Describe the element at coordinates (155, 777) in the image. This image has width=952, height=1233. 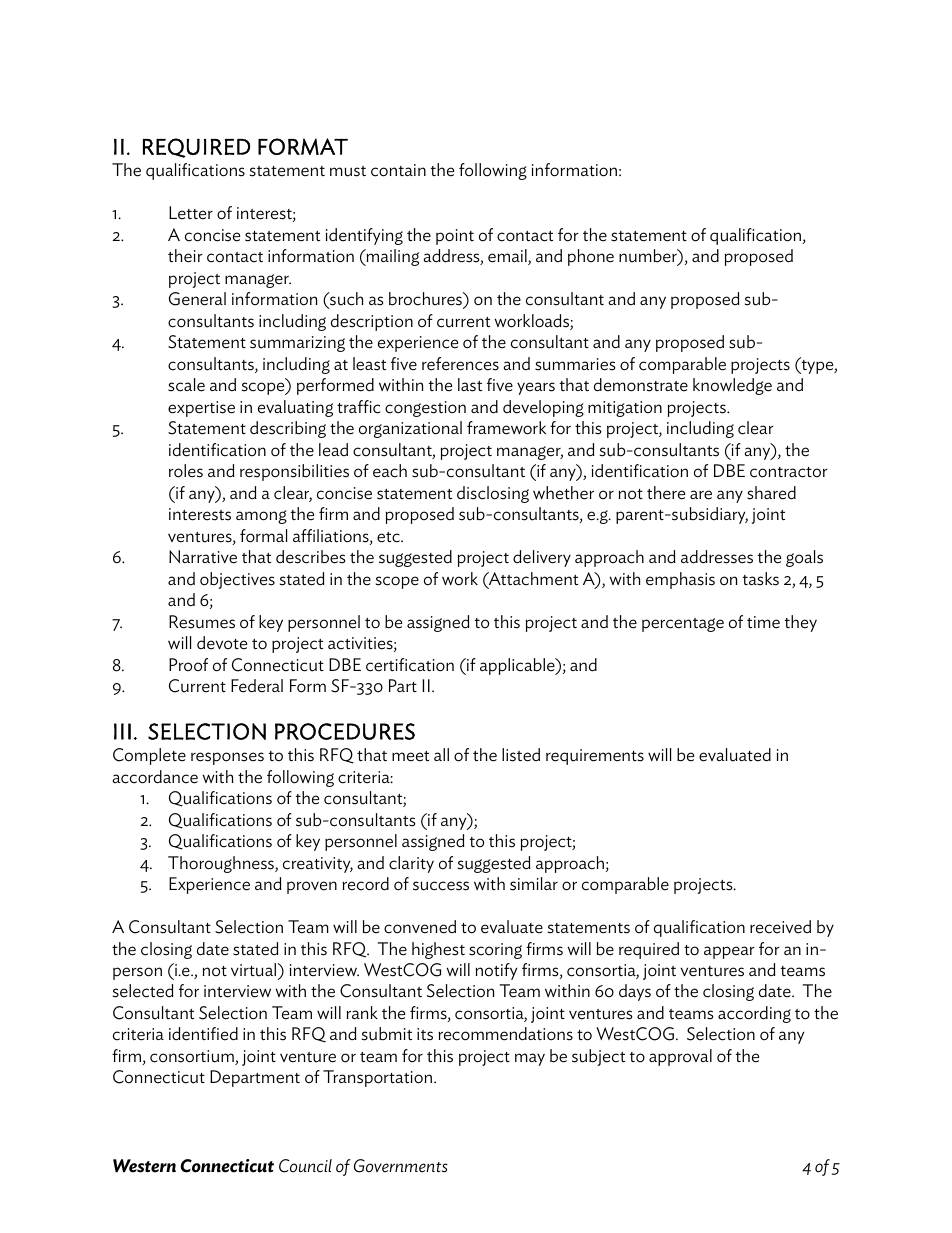
I see `accordance` at that location.
